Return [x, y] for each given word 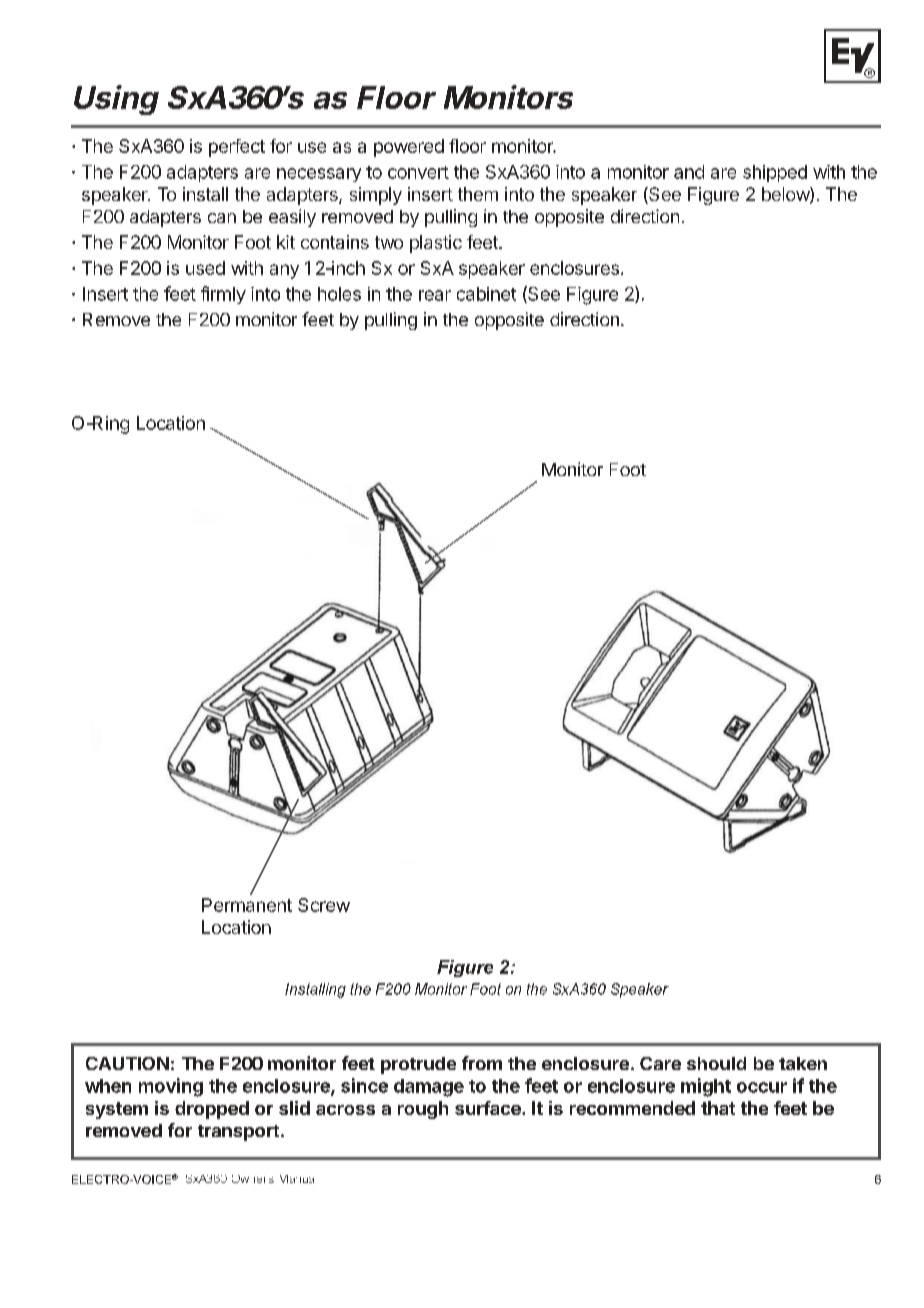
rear [435, 295]
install [205, 194]
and [689, 172]
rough [423, 1110]
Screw [324, 905]
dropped [212, 1110]
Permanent [247, 905]
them [478, 194]
